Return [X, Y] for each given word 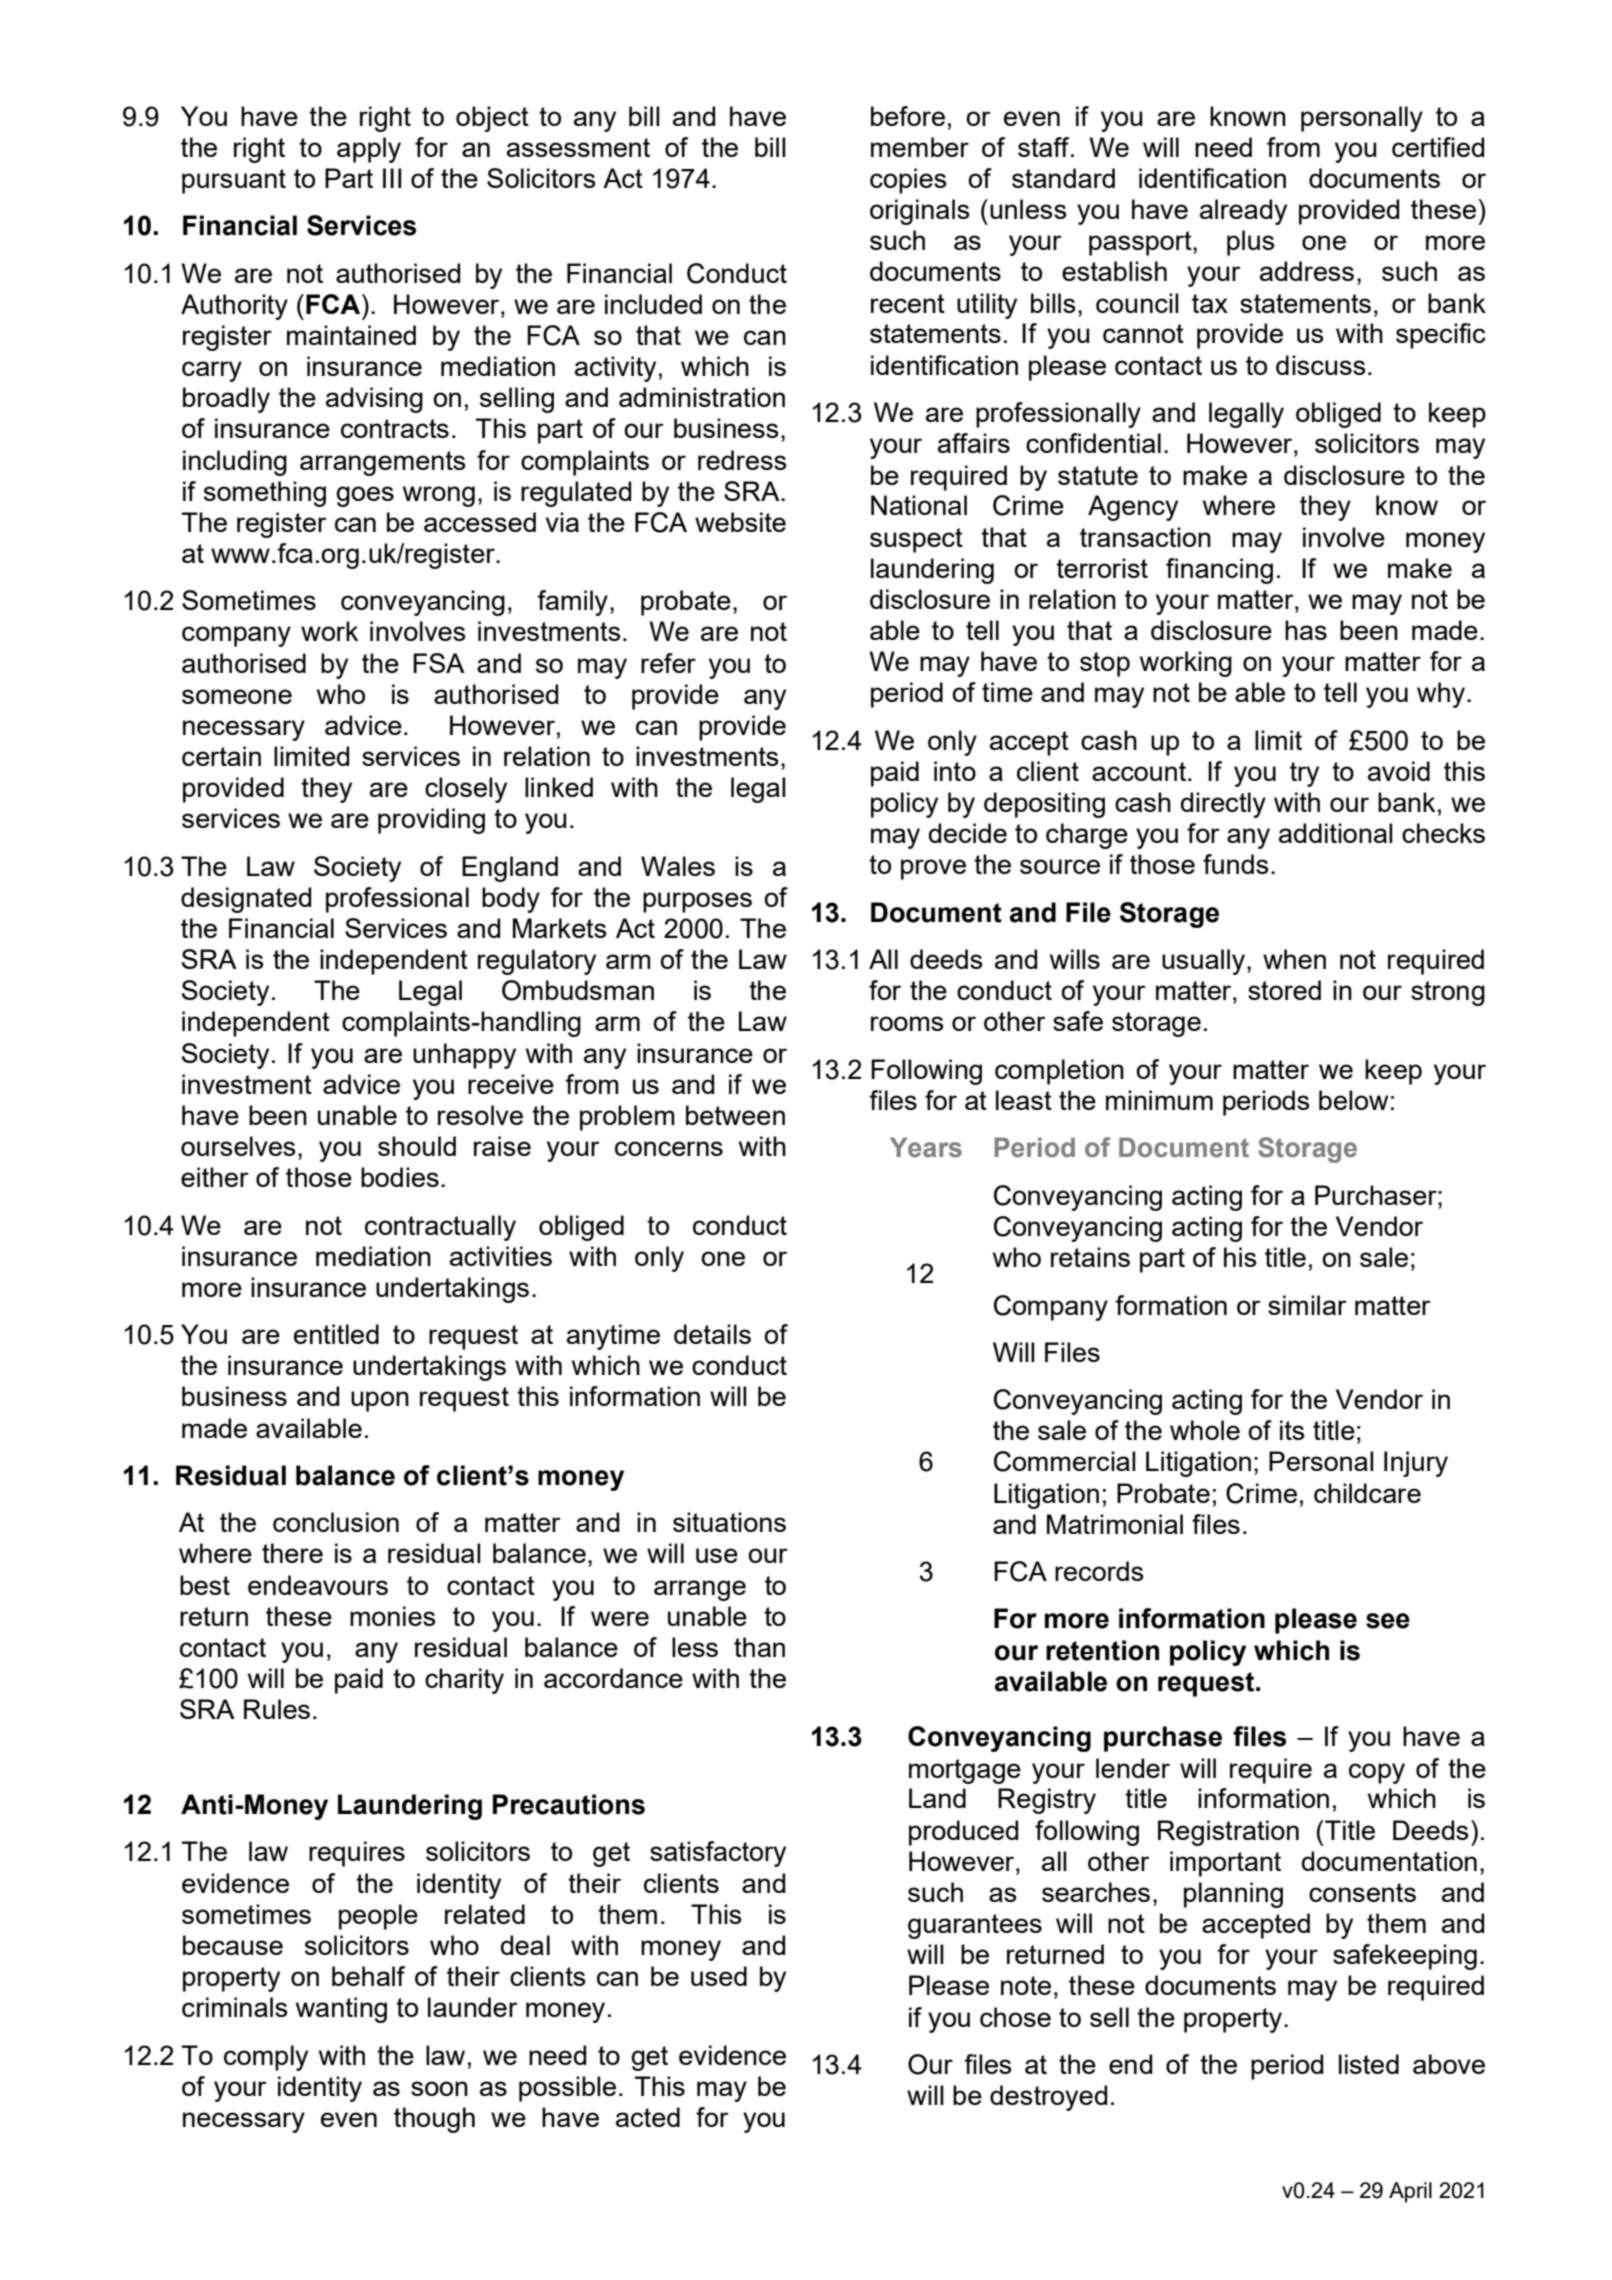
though [434, 2120]
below [1353, 1100]
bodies [400, 1177]
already [1243, 212]
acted [648, 2117]
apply [369, 150]
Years [926, 1147]
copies [908, 181]
